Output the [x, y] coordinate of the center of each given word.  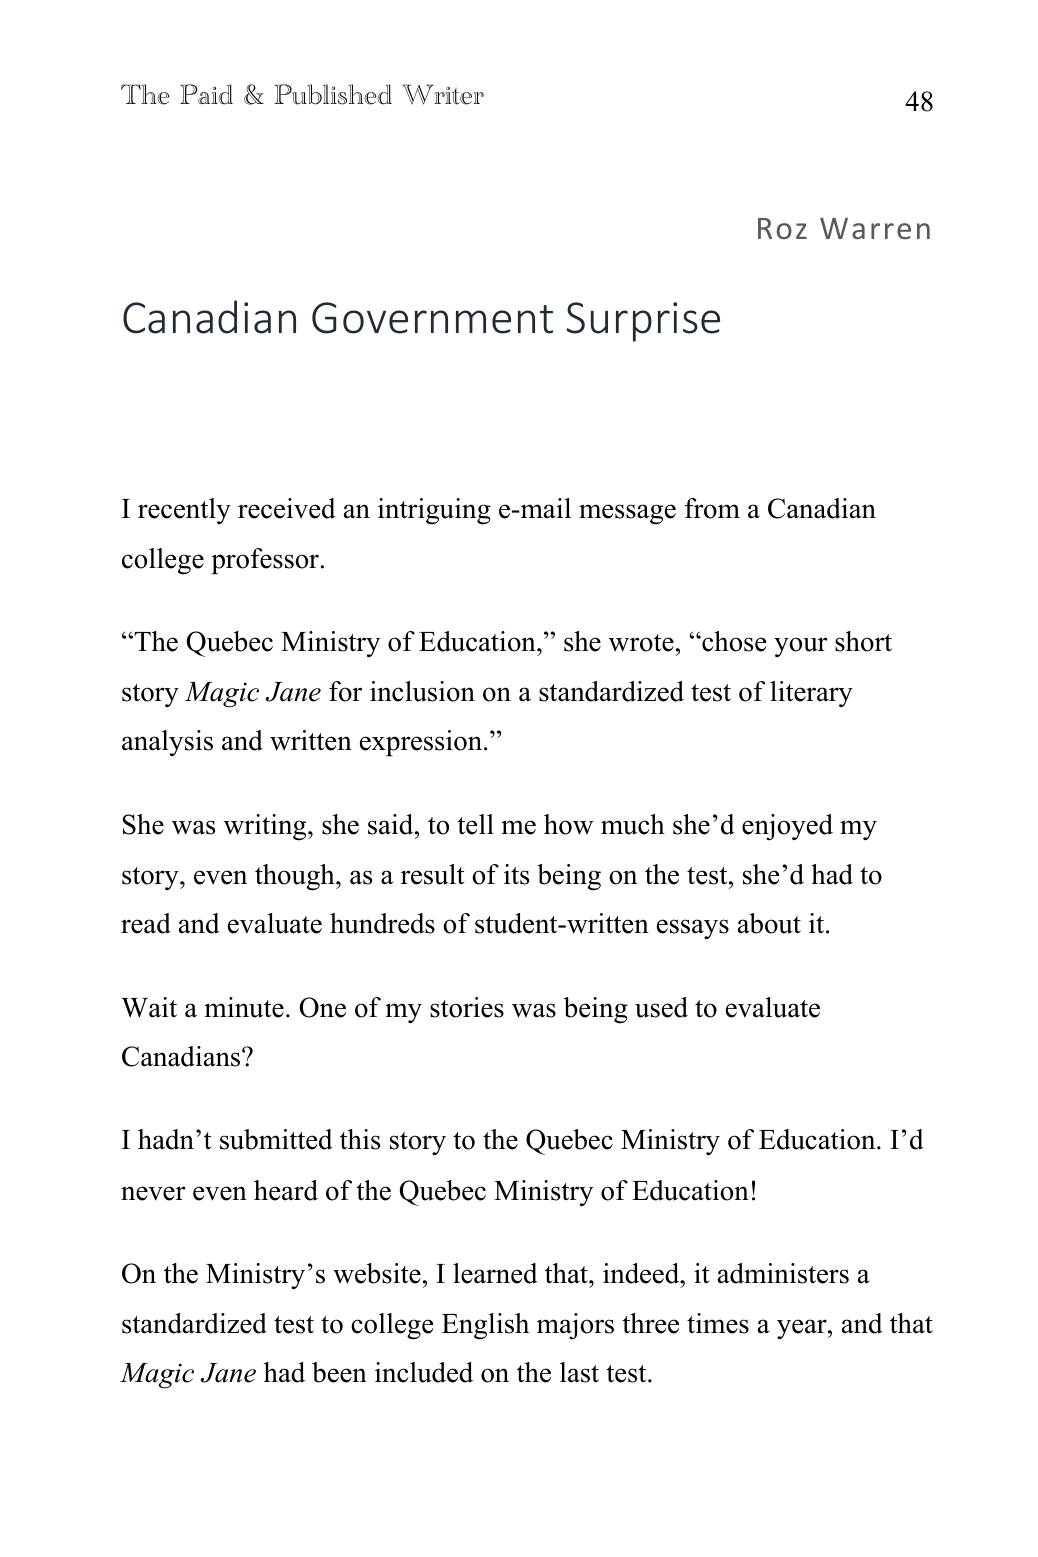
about [769, 923]
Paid [206, 94]
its [516, 874]
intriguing [434, 511]
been [339, 1372]
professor [265, 561]
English [485, 1326]
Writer [443, 94]
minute [244, 1007]
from [712, 508]
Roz [782, 228]
